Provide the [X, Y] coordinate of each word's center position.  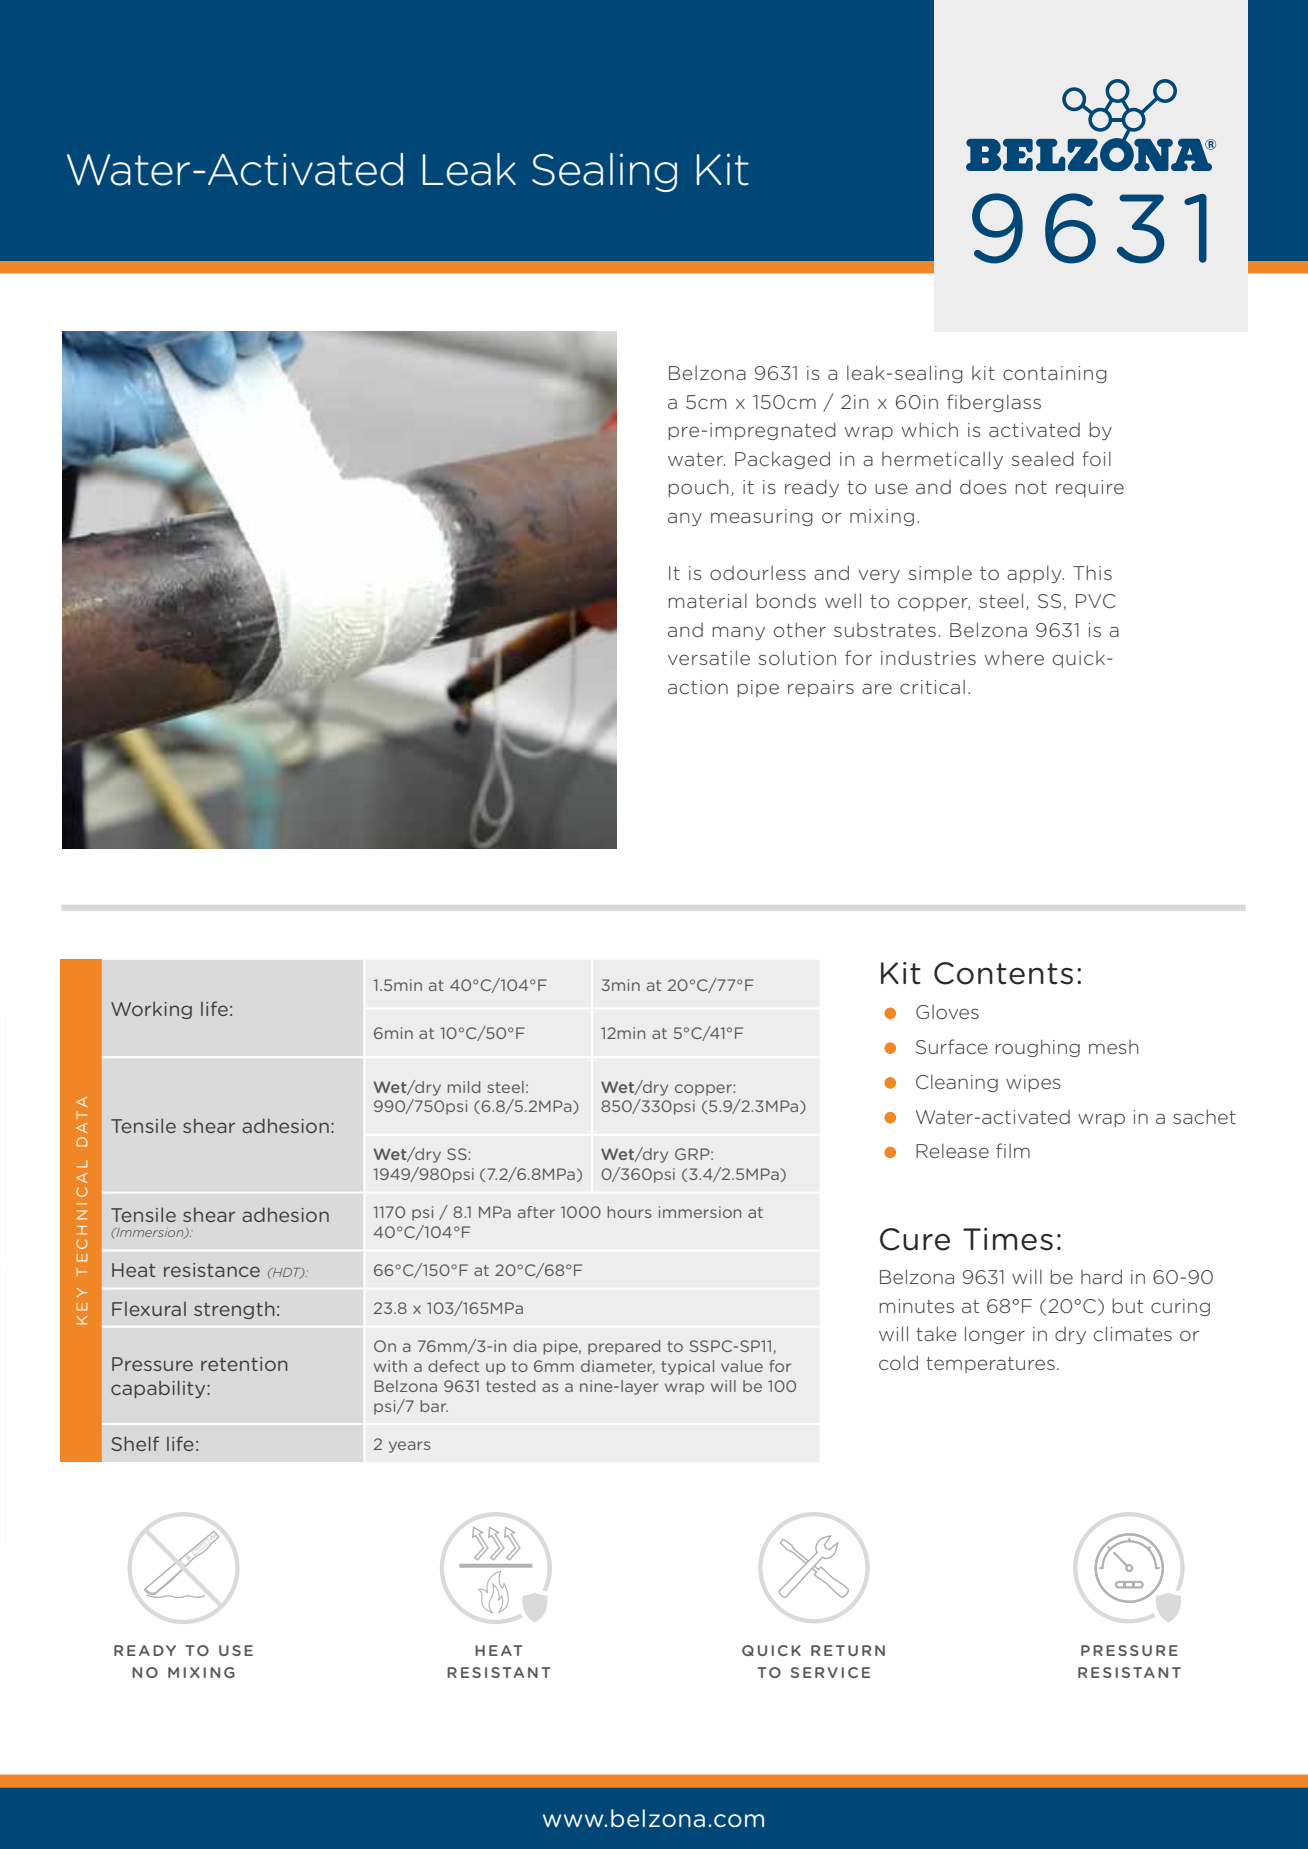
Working [151, 1010]
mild [464, 1087]
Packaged [782, 460]
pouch [698, 488]
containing [1055, 374]
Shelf [135, 1443]
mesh [1114, 1047]
